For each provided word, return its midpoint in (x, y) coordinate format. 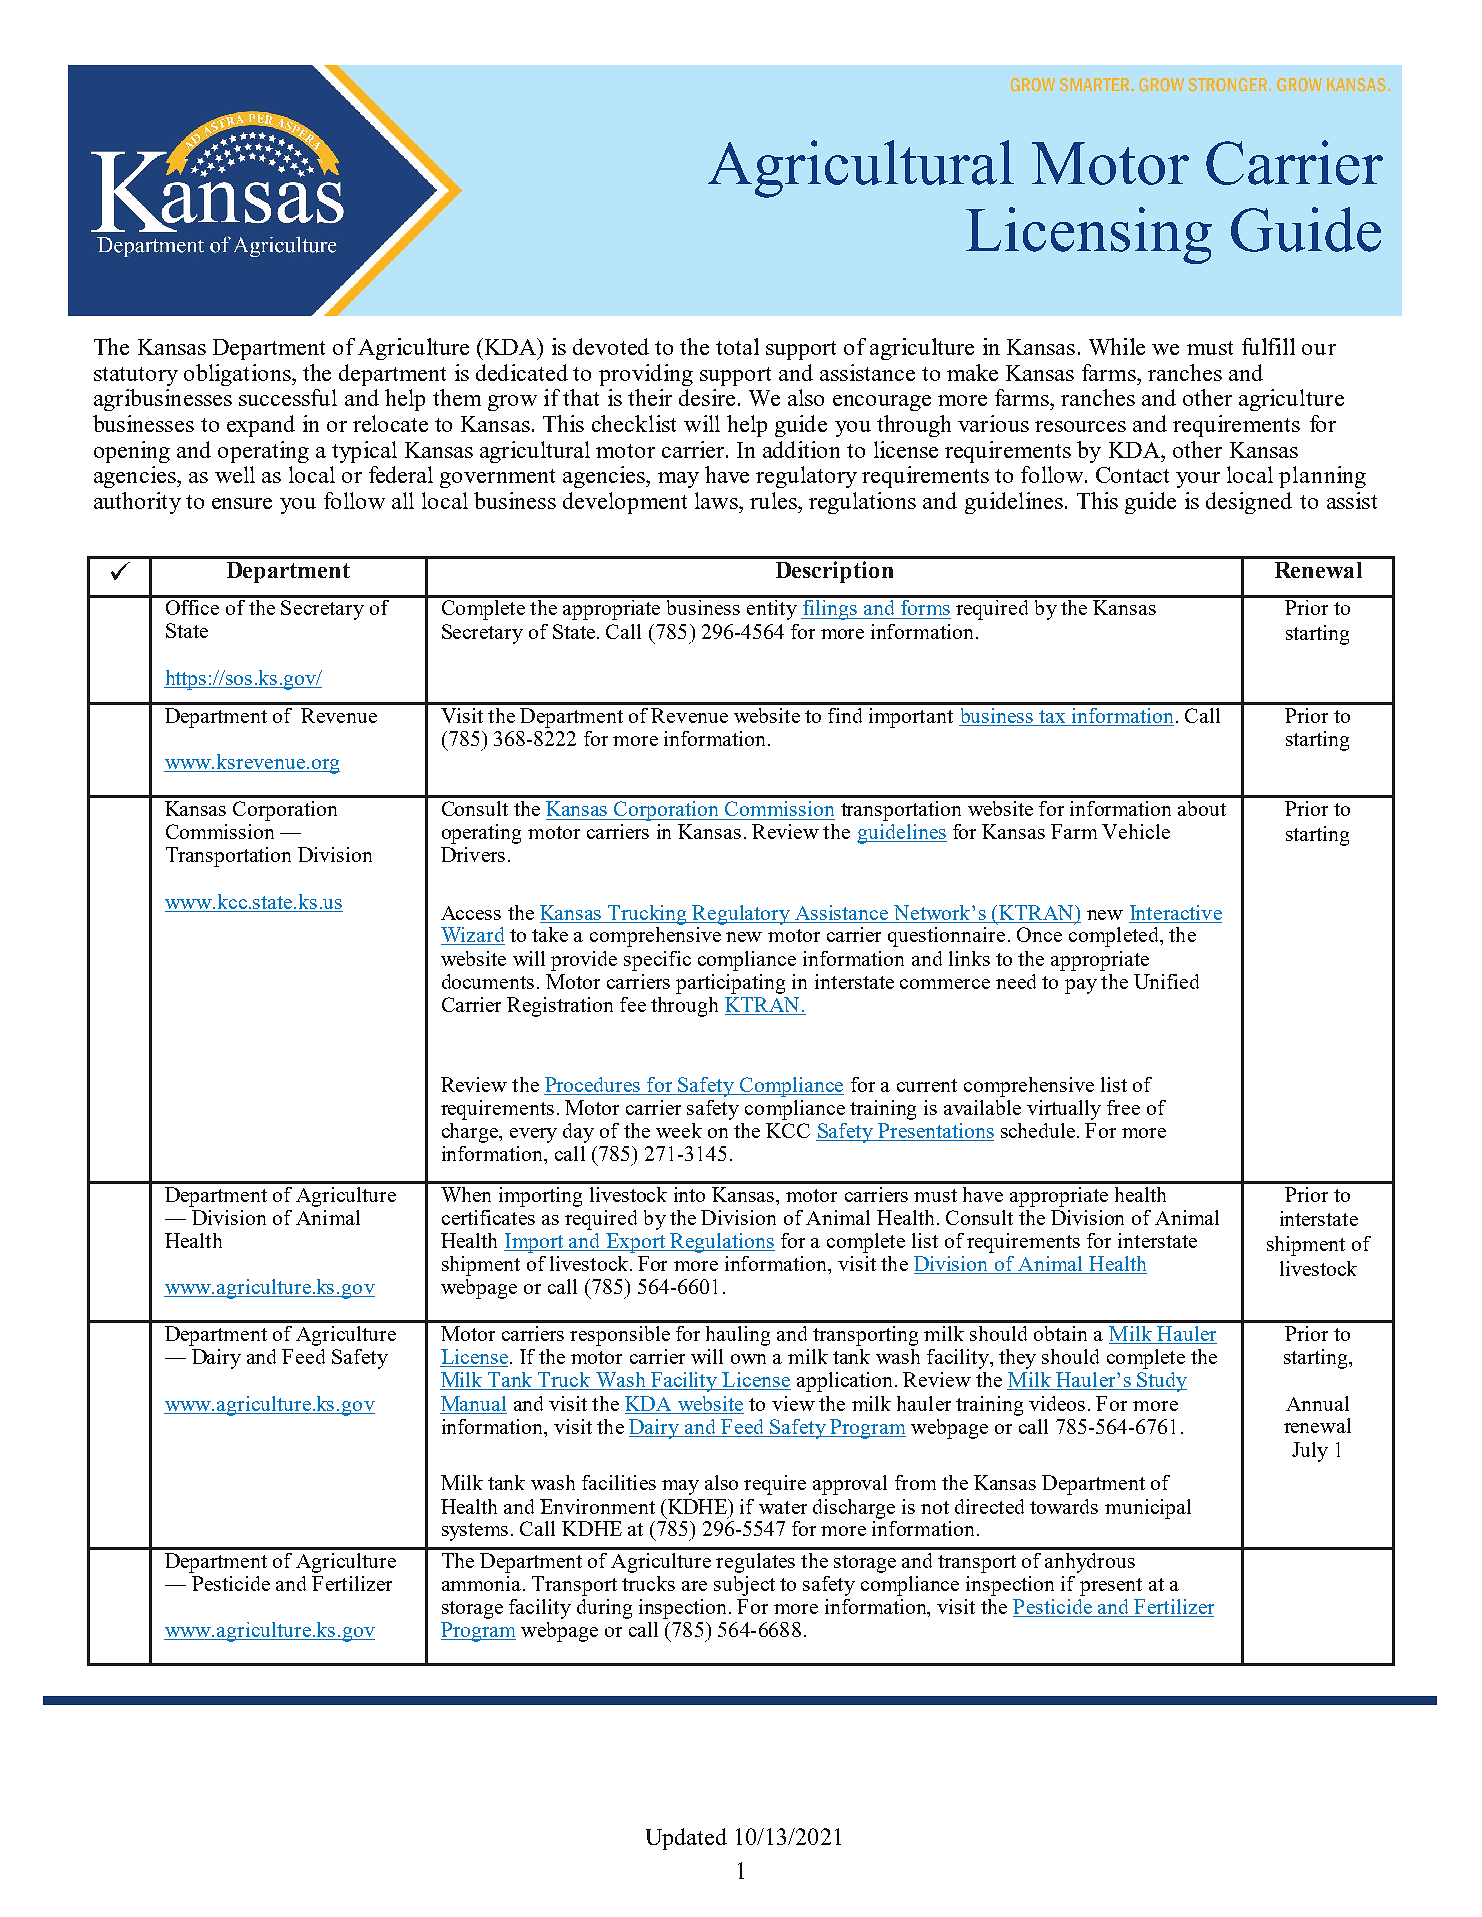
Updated (686, 1839)
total (737, 346)
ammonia (483, 1583)
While (1117, 346)
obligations (238, 375)
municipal (1148, 1509)
